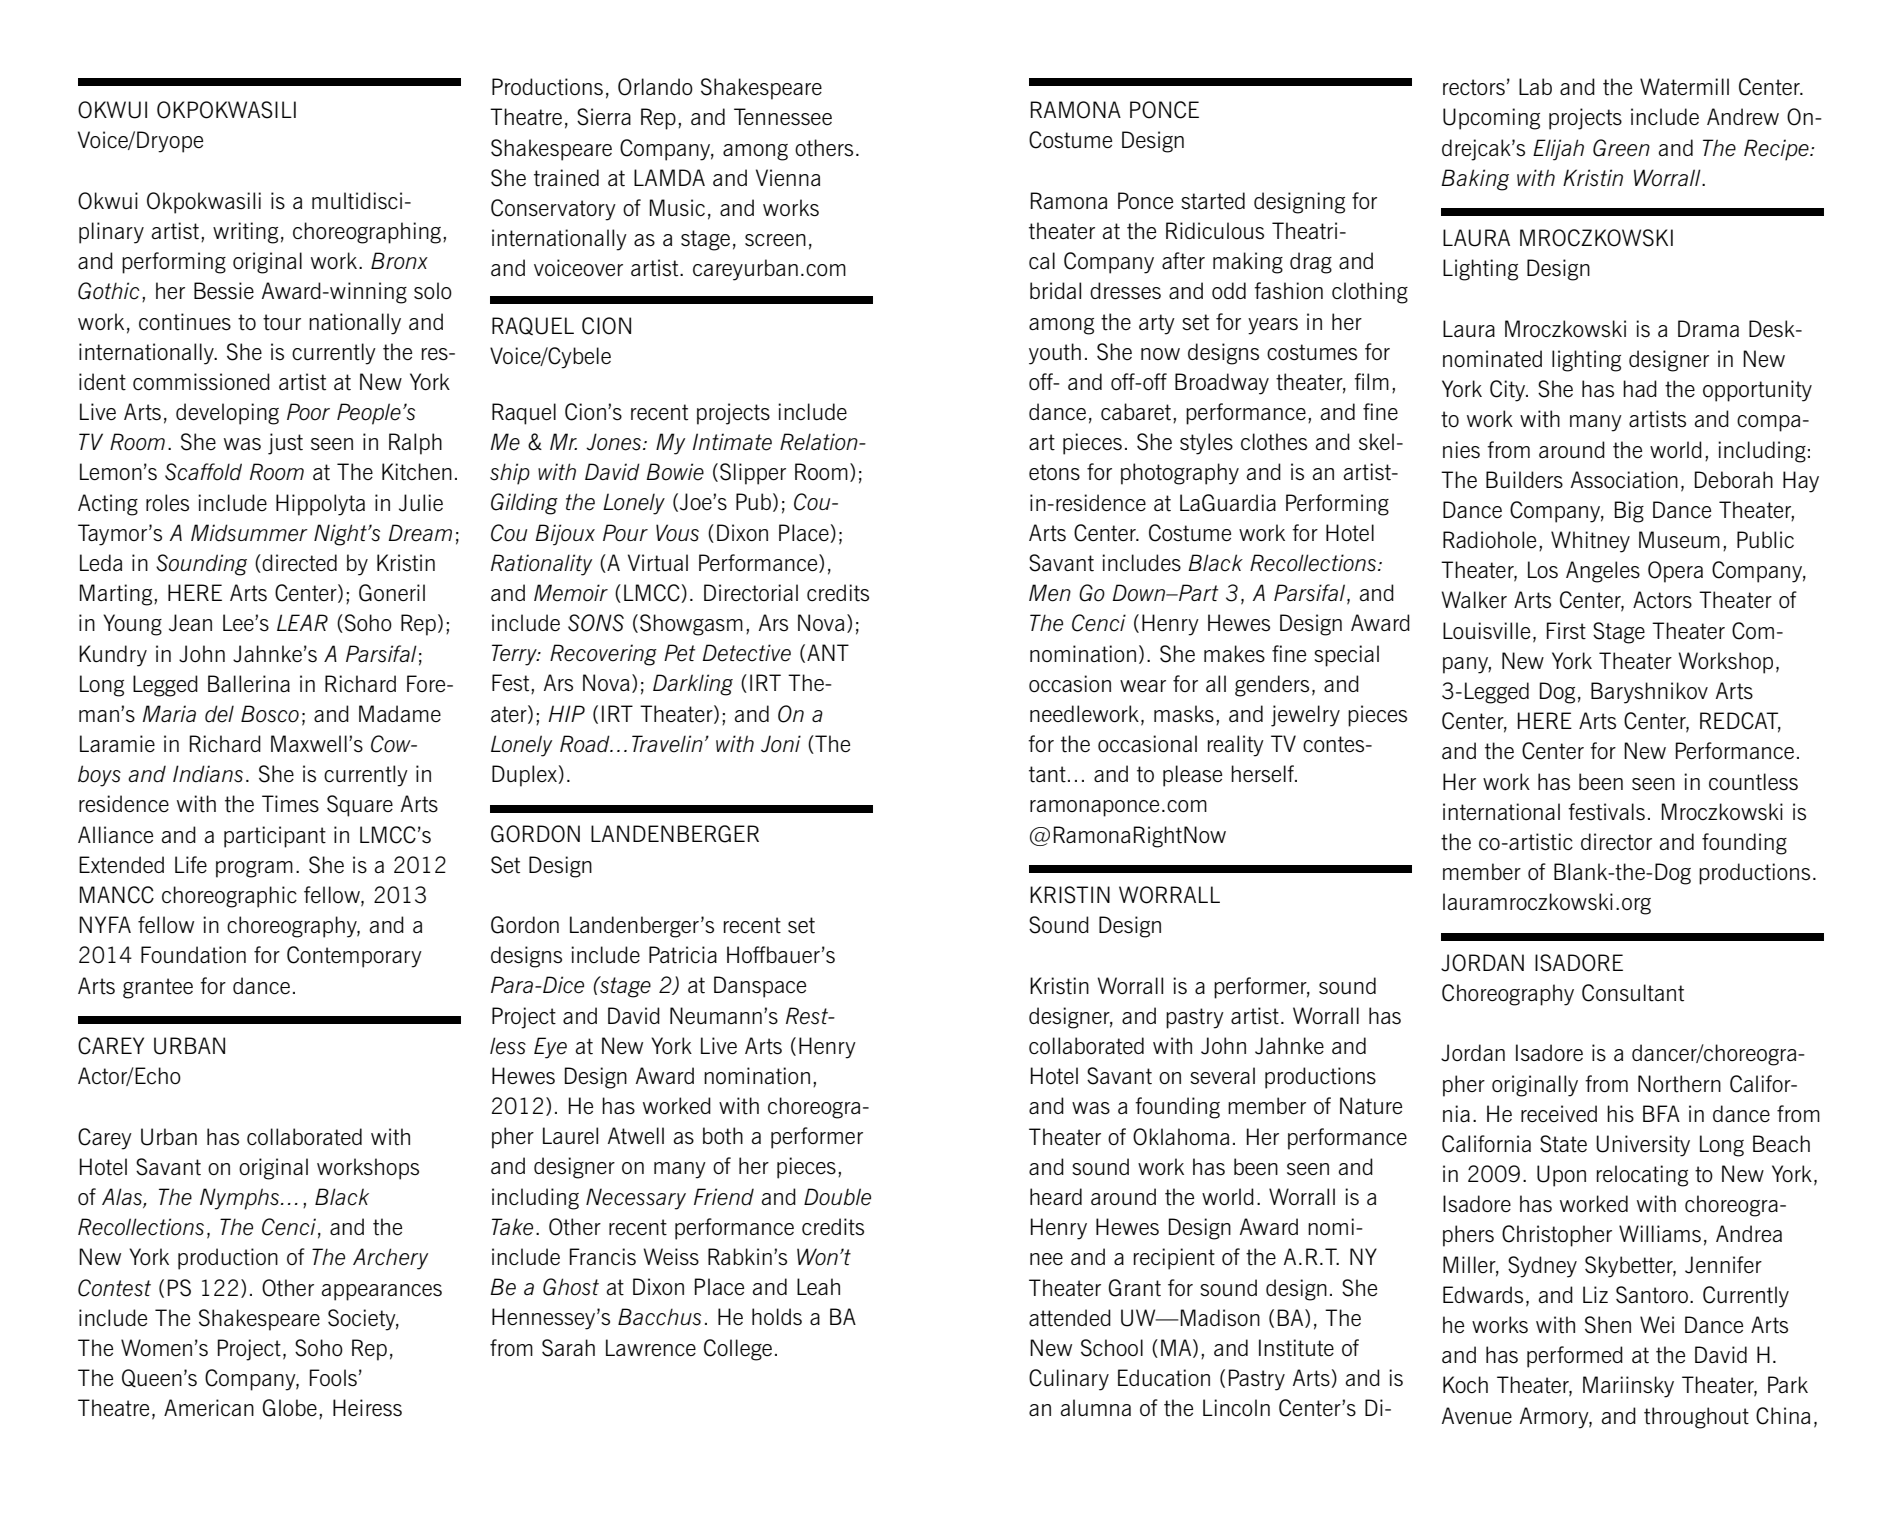  I want to click on Tennessee, so click(783, 117).
